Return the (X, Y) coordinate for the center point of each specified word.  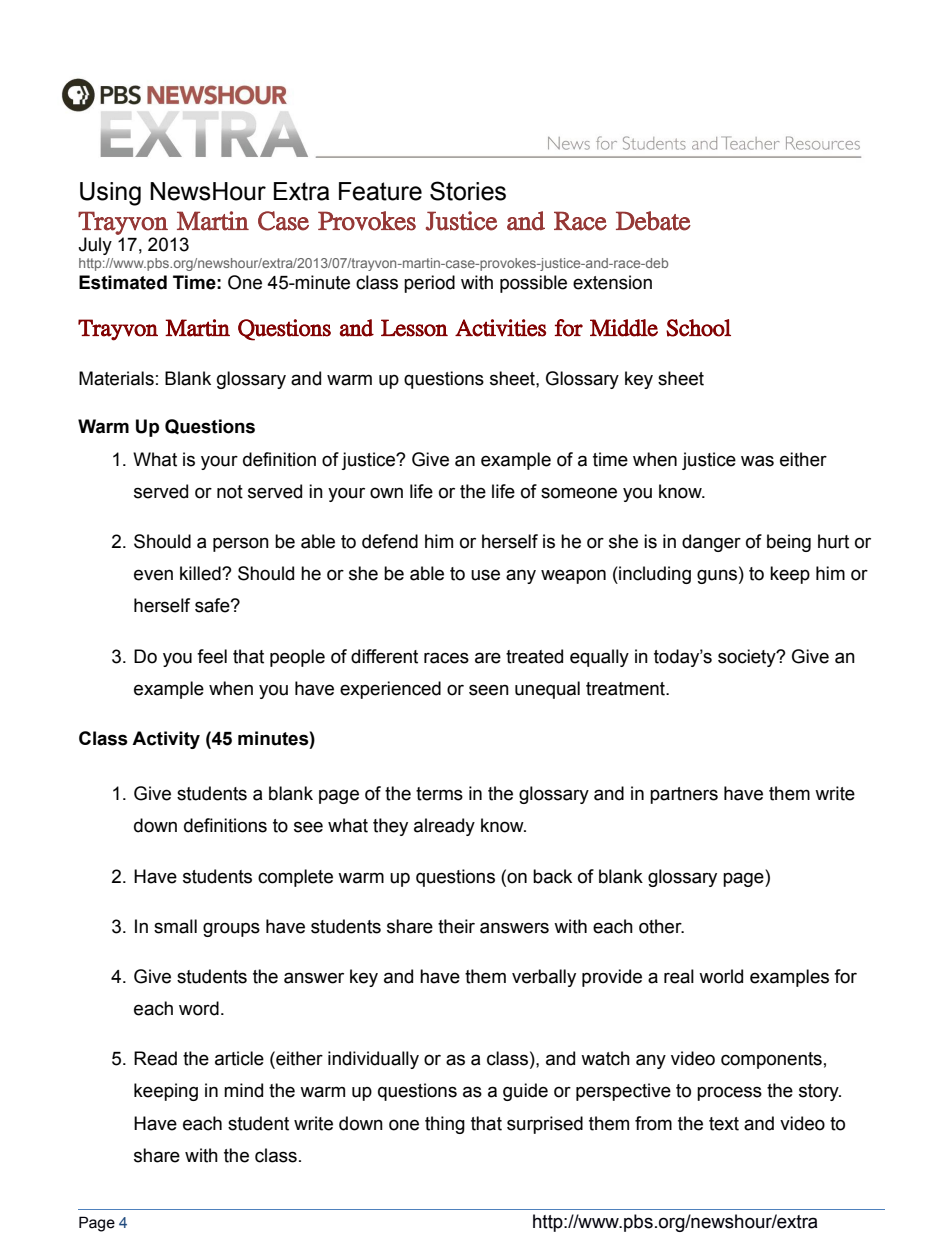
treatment (626, 689)
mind (243, 1090)
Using (110, 194)
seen (489, 690)
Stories (468, 191)
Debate (653, 221)
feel (212, 656)
